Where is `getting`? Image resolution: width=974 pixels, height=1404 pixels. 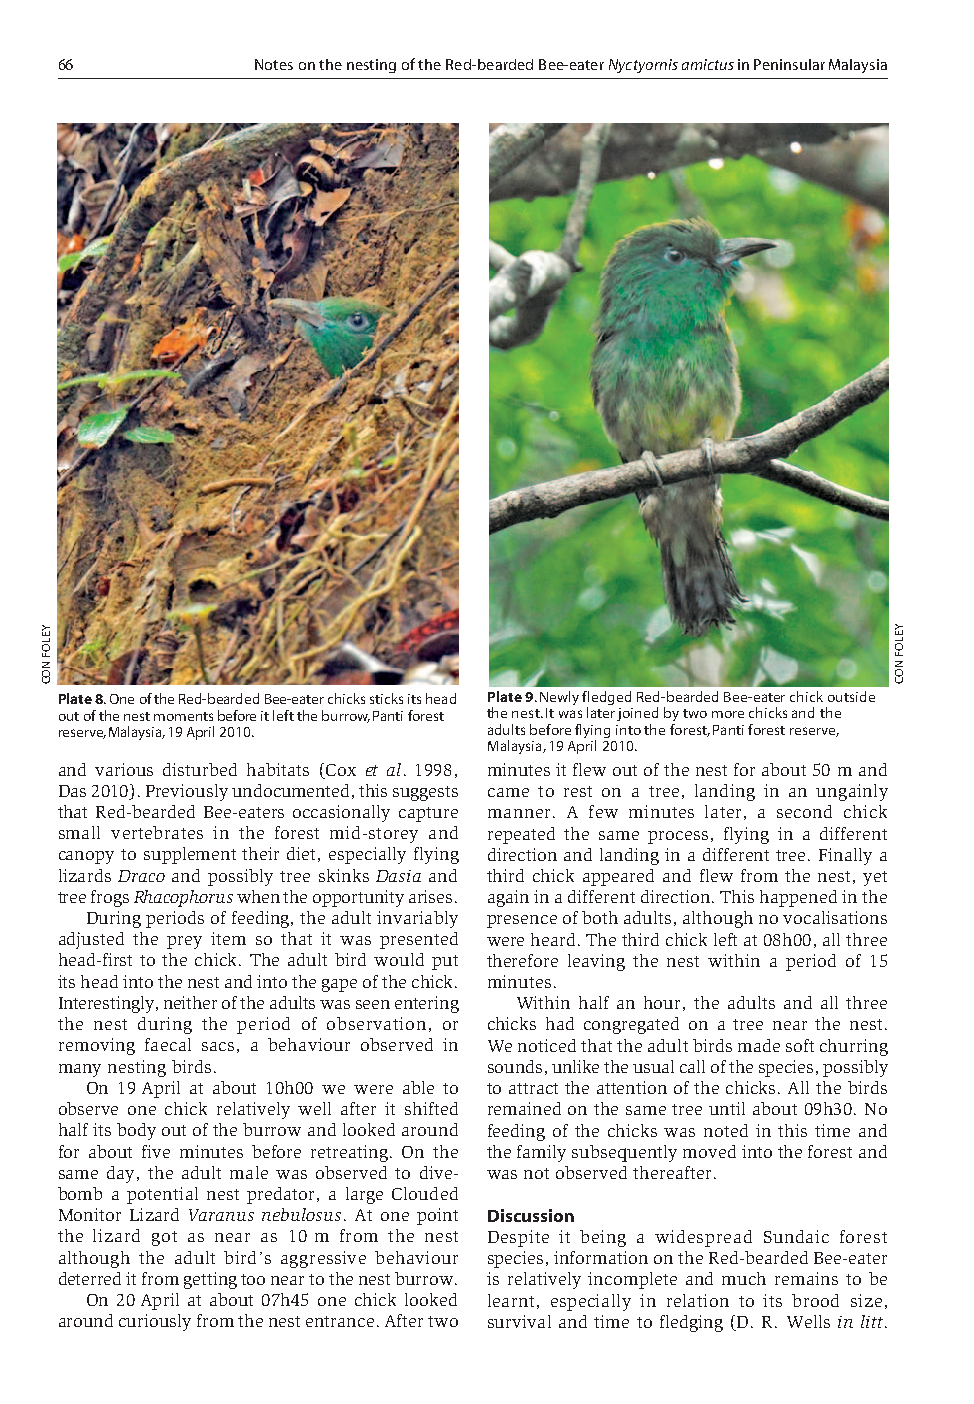 getting is located at coordinates (210, 1280).
